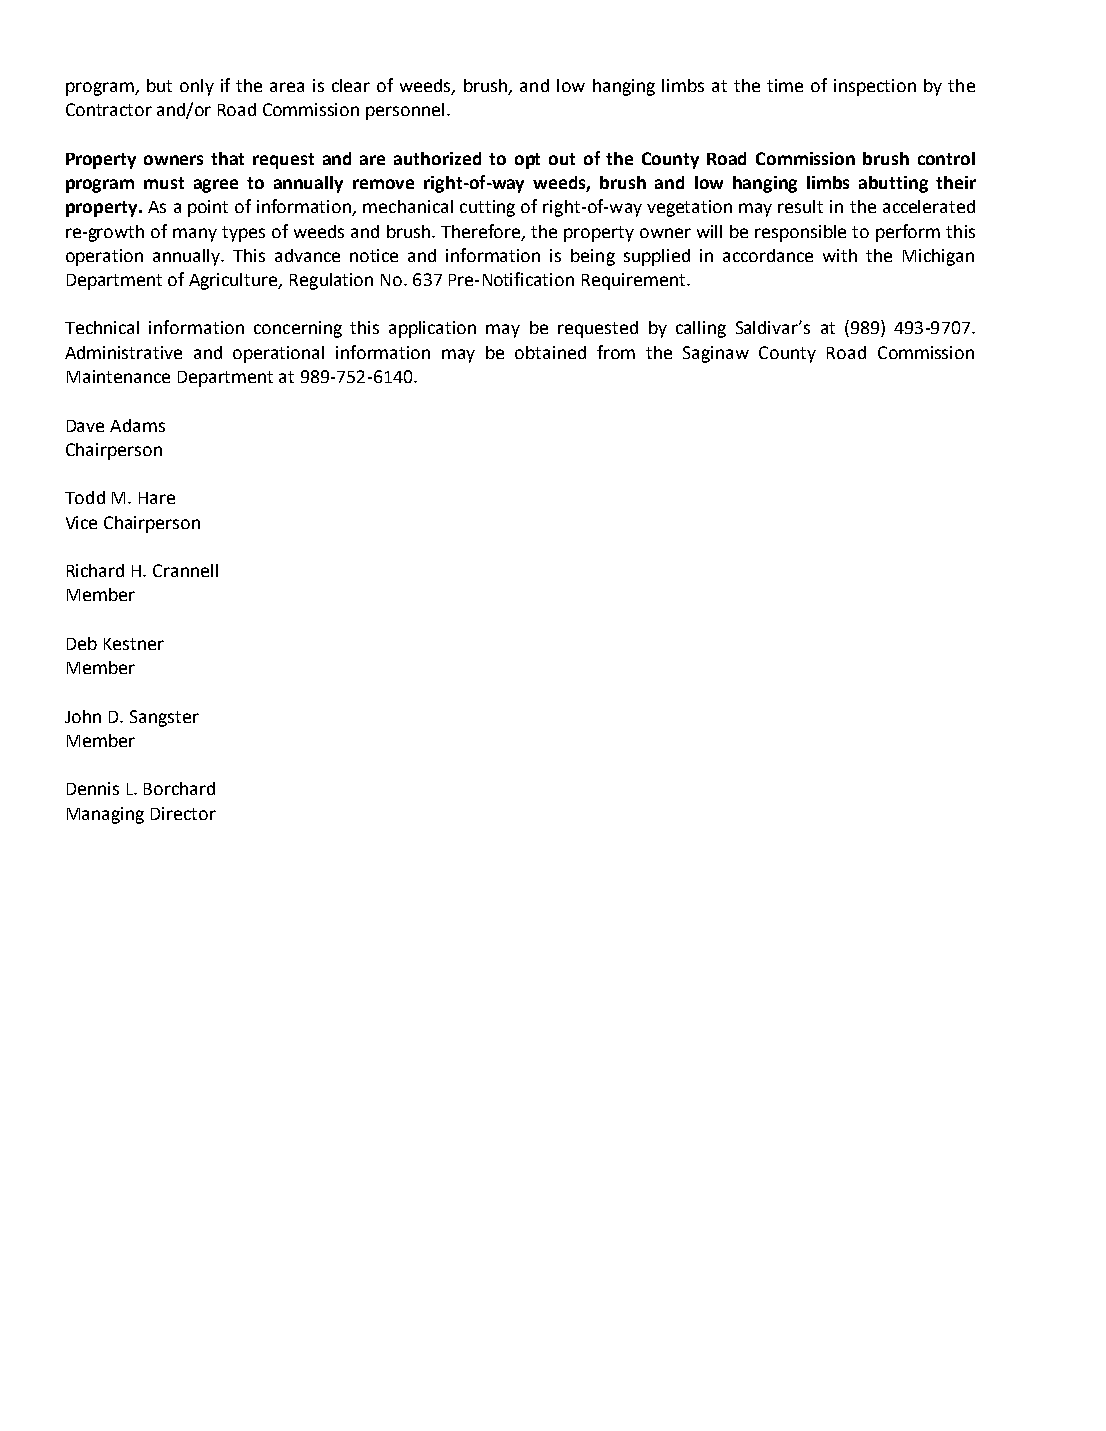 The height and width of the image is (1431, 1106). Describe the element at coordinates (95, 570) in the image. I see `Richard` at that location.
